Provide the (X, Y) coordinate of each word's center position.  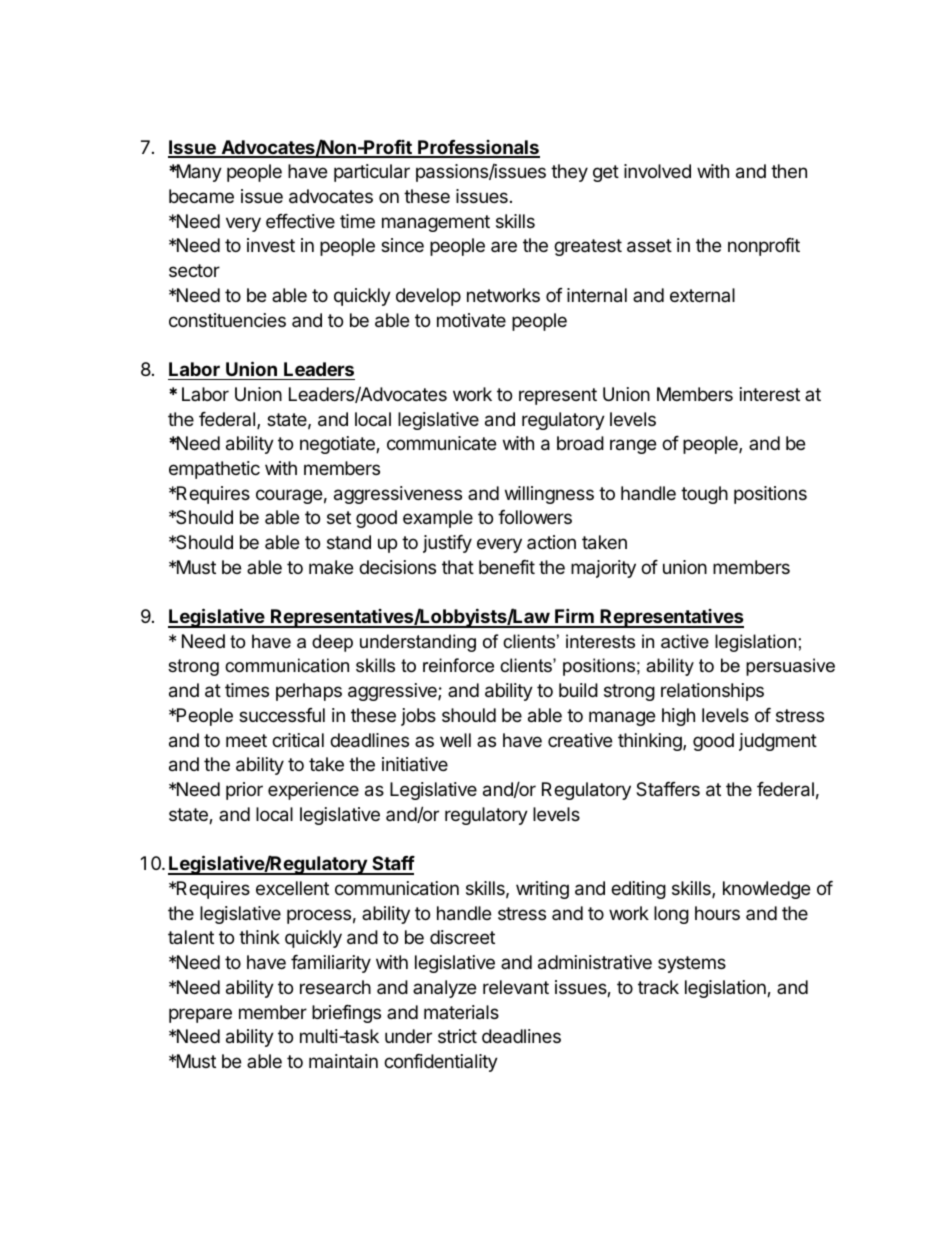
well (455, 740)
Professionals (478, 148)
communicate (441, 443)
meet (246, 740)
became (201, 196)
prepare (200, 1015)
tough (704, 495)
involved (657, 171)
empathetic (214, 470)
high (678, 717)
